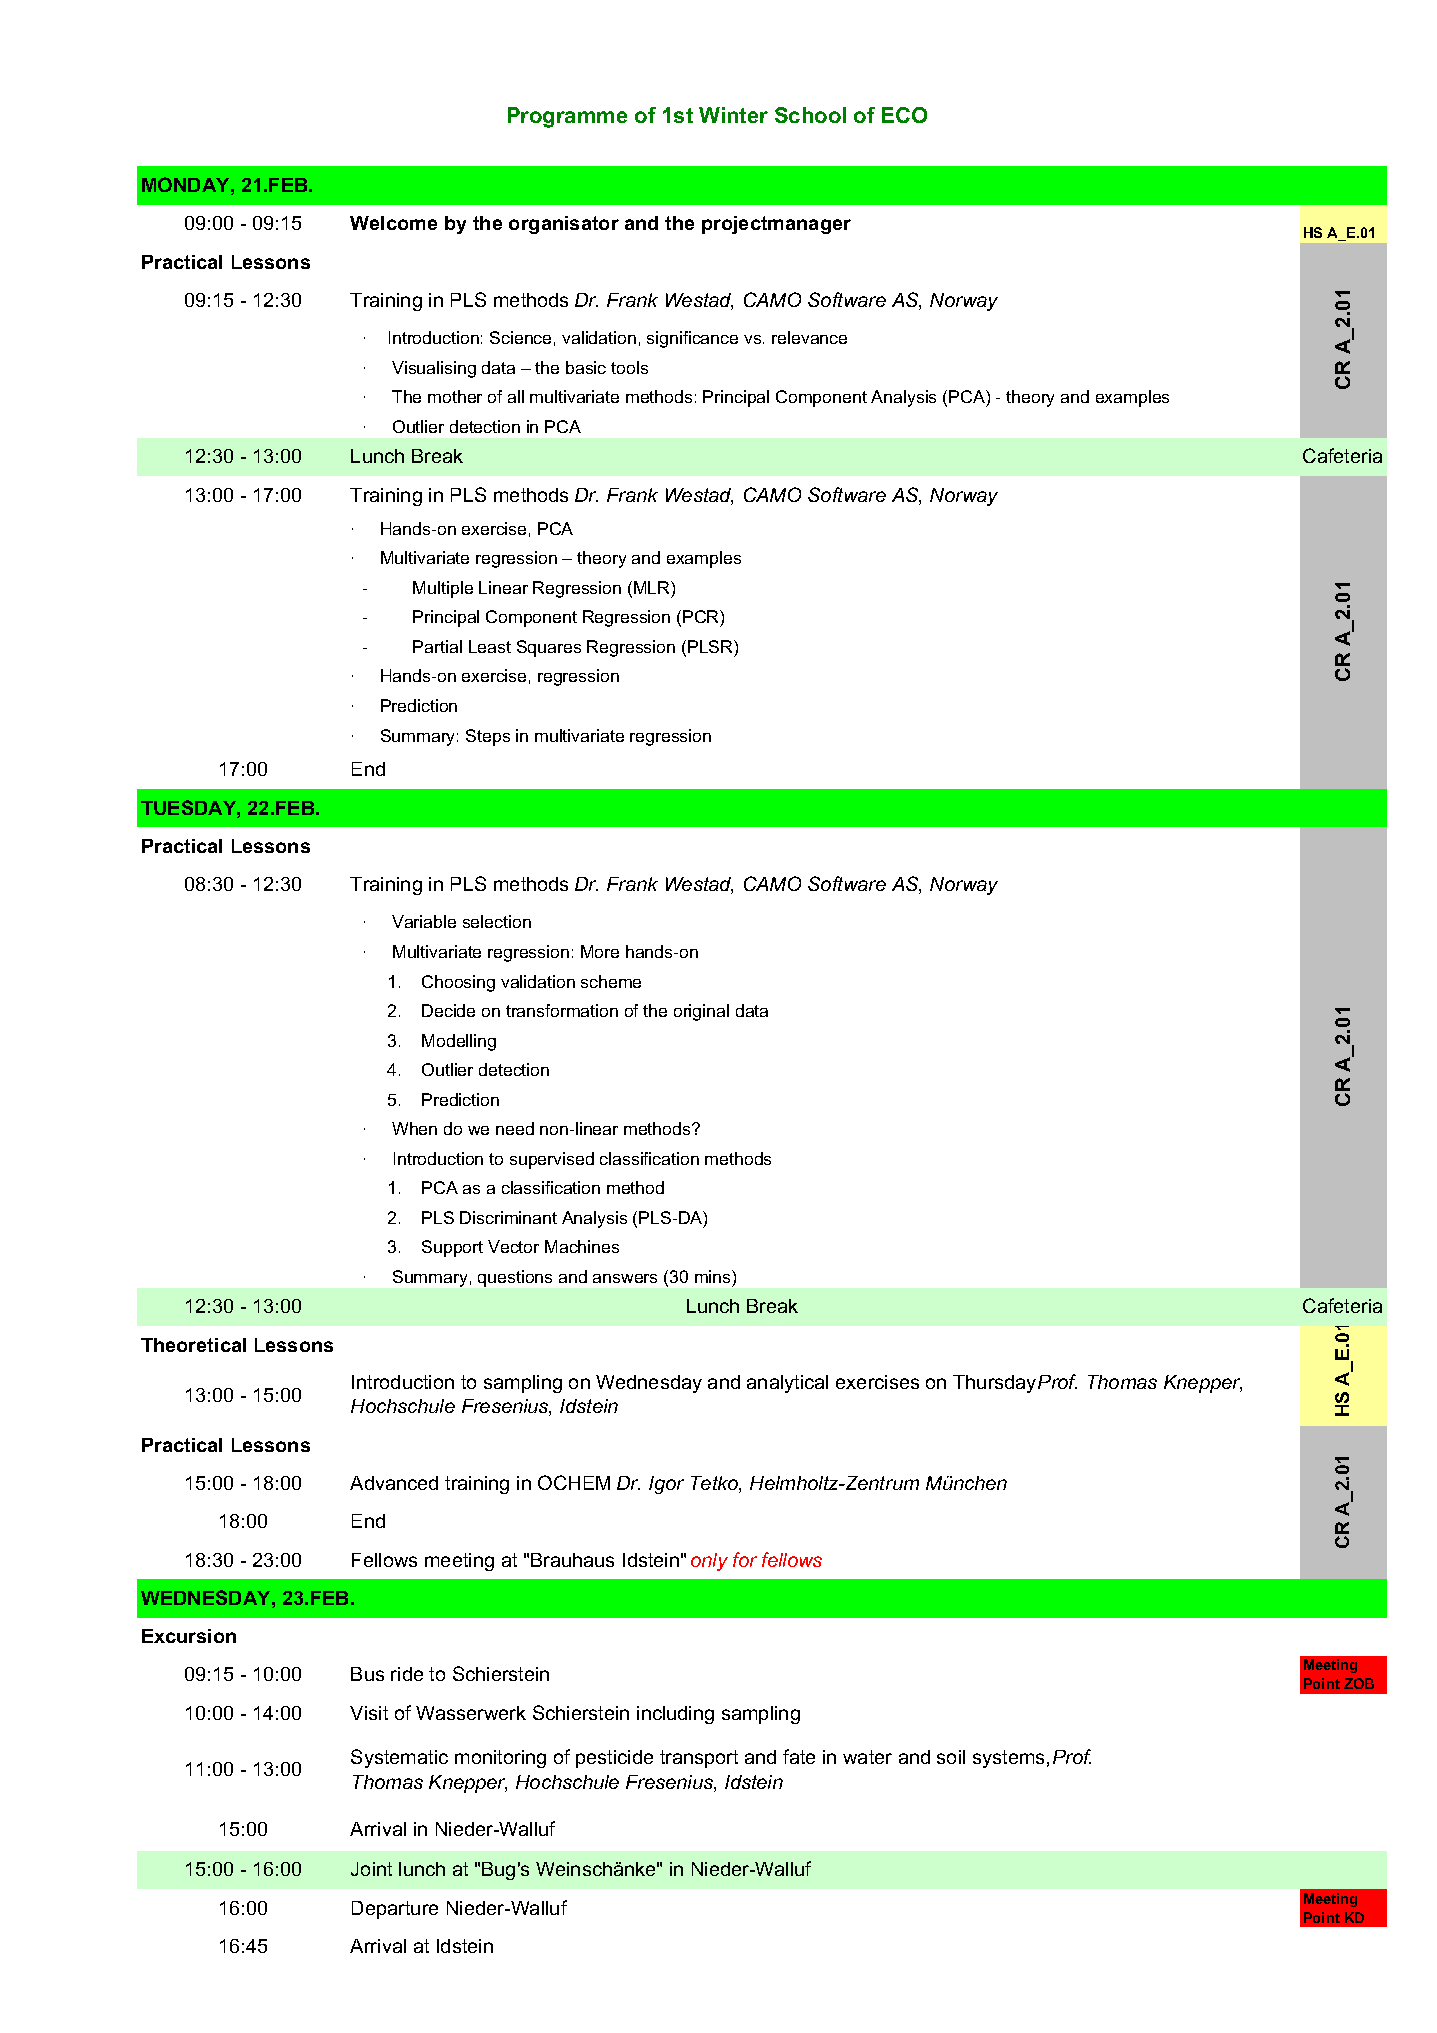 The image size is (1437, 2033). I want to click on ZOB, so click(1359, 1683).
